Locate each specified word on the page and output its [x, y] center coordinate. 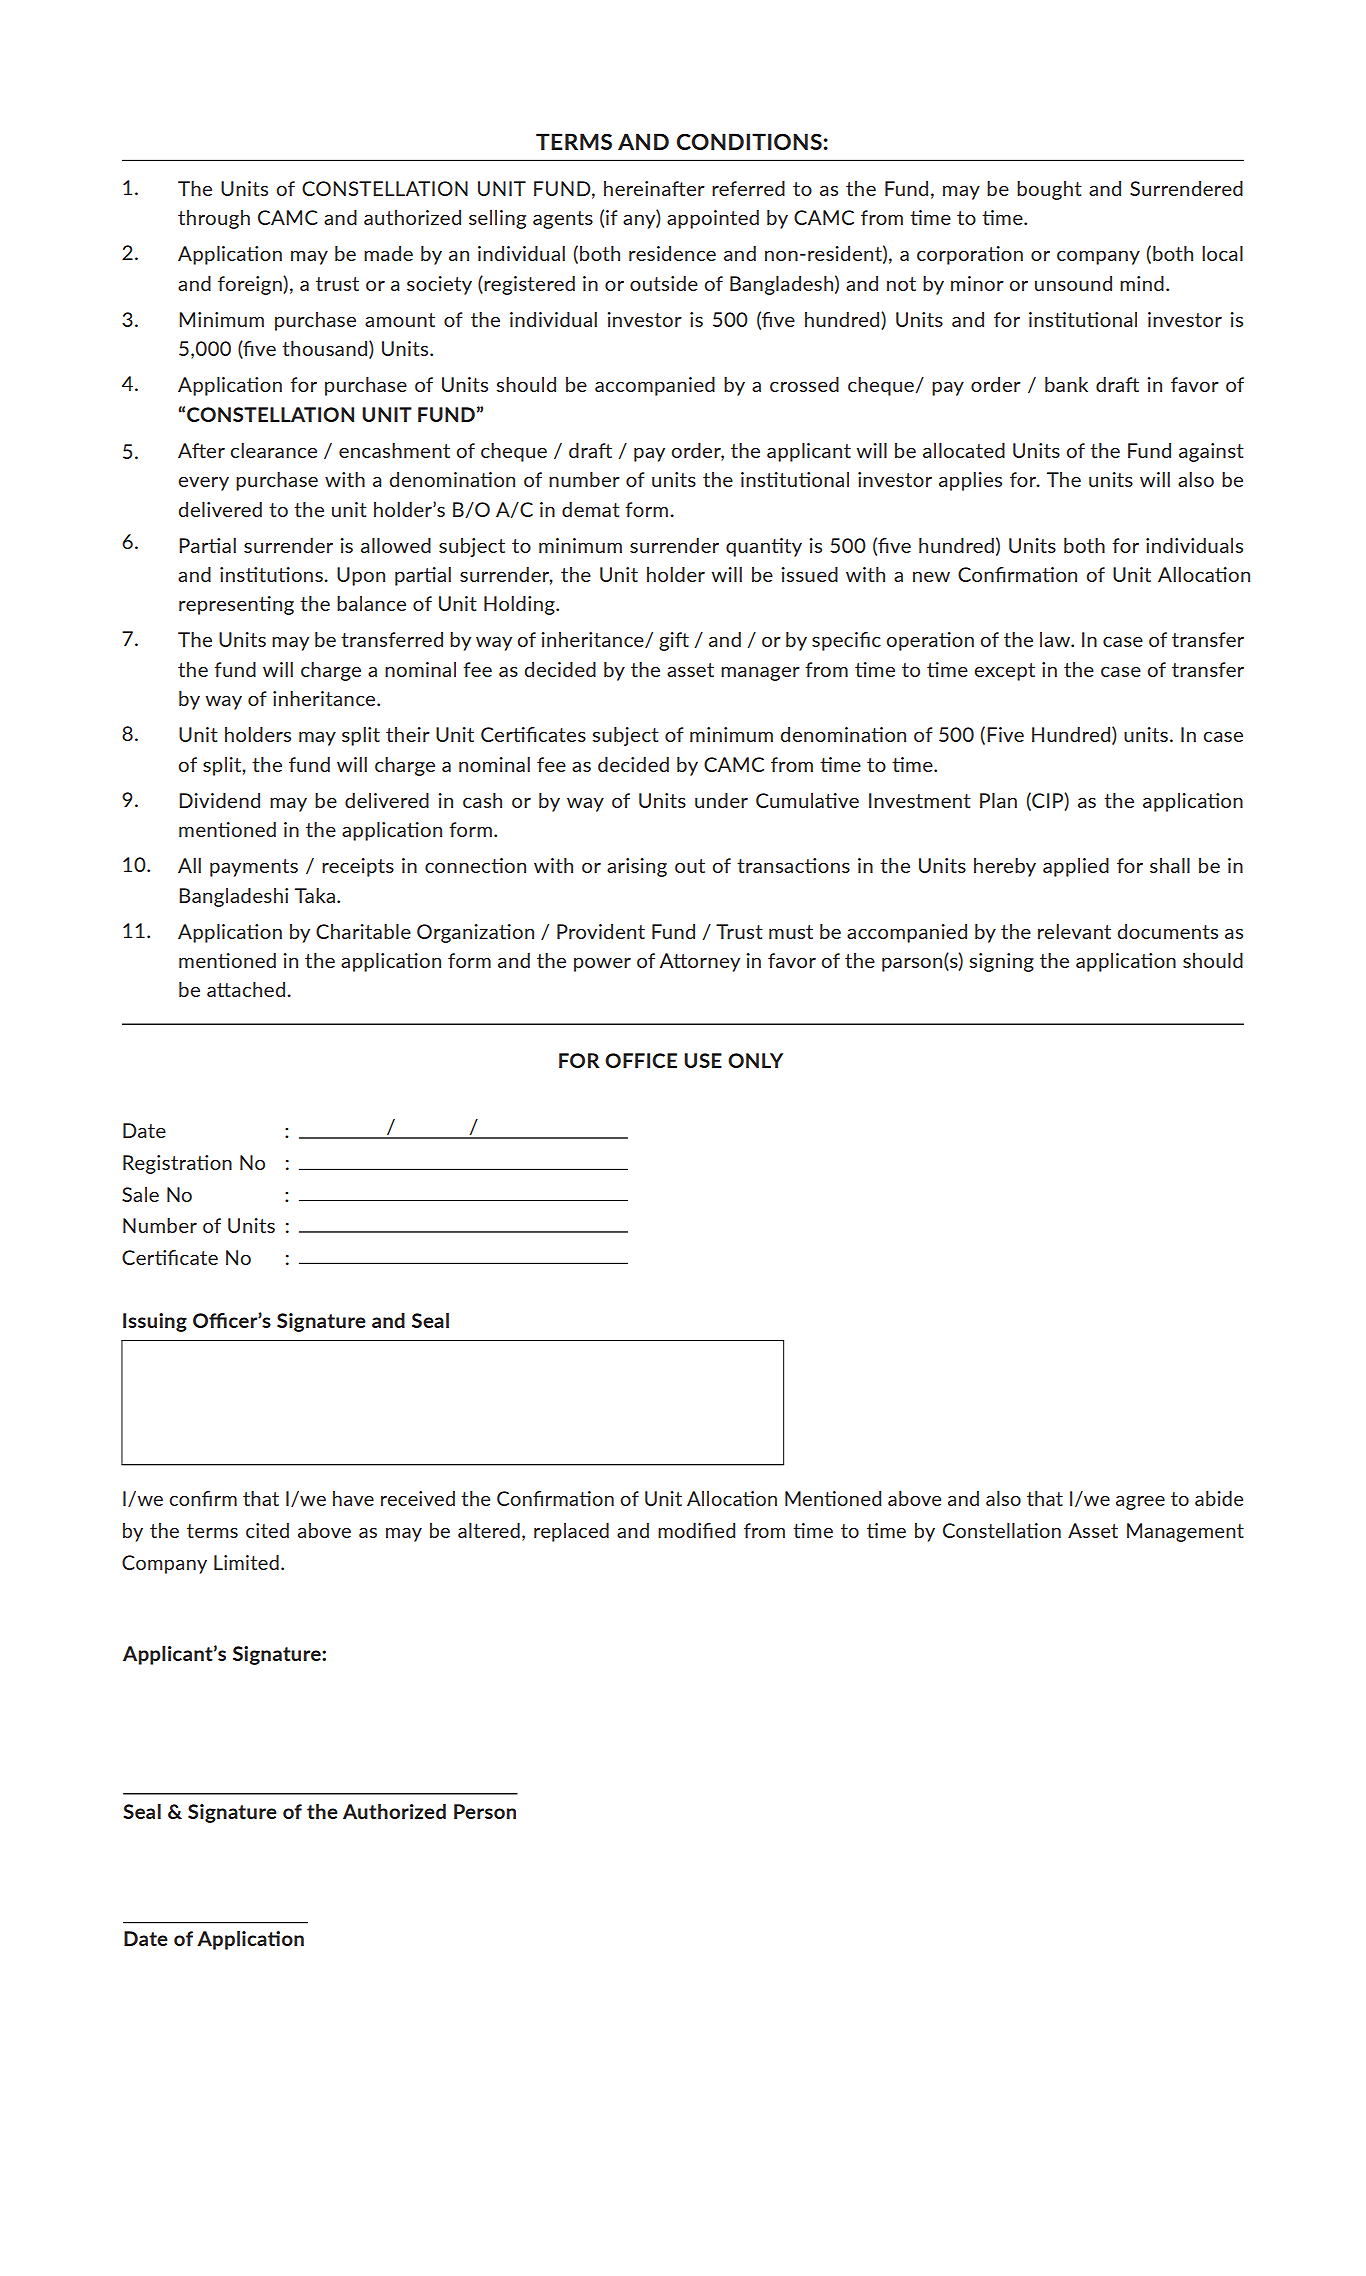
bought [1049, 190]
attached [246, 989]
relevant [1074, 931]
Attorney [700, 962]
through [214, 219]
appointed [713, 219]
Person [485, 1811]
